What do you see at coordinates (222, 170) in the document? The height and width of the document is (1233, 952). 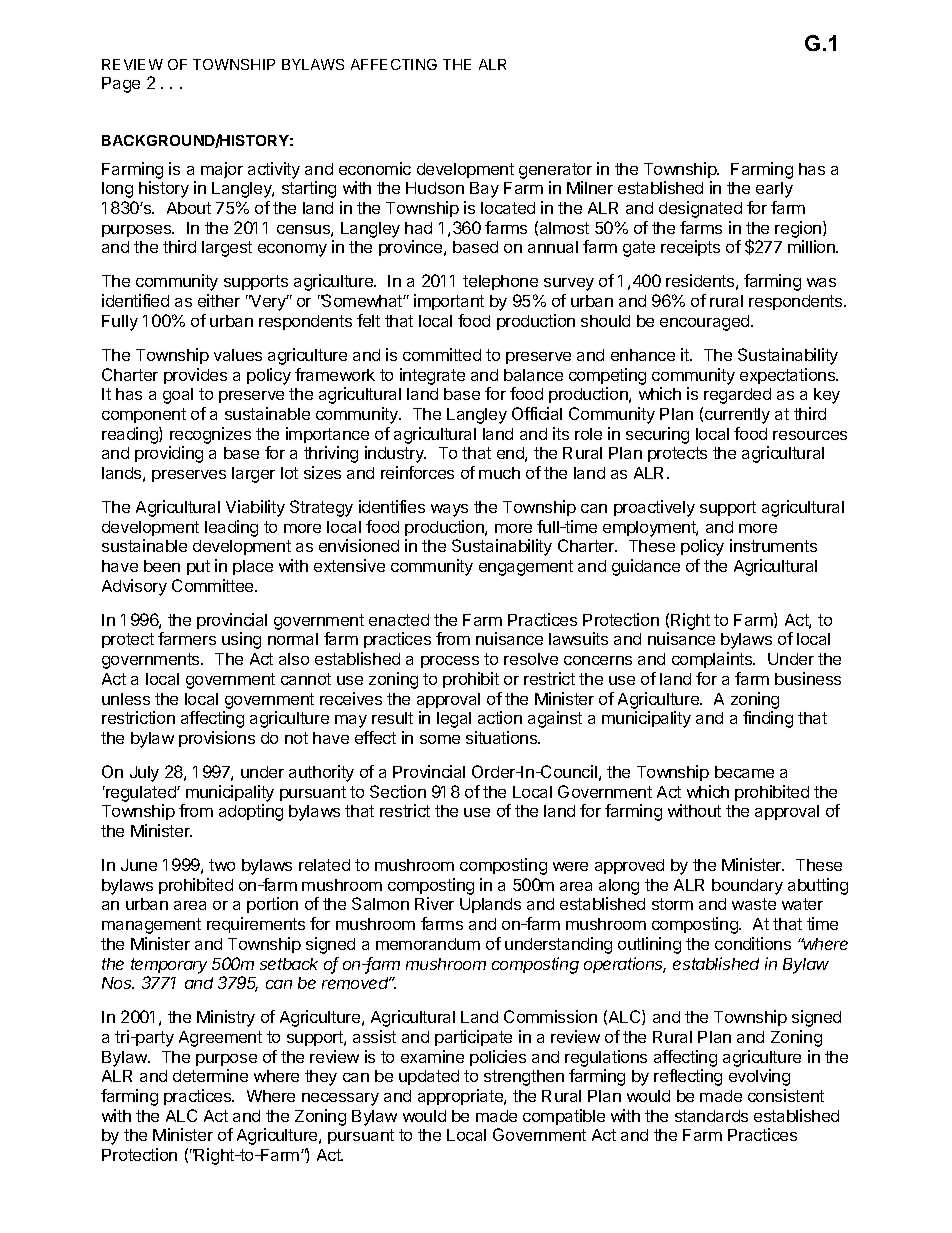 I see `major` at bounding box center [222, 170].
